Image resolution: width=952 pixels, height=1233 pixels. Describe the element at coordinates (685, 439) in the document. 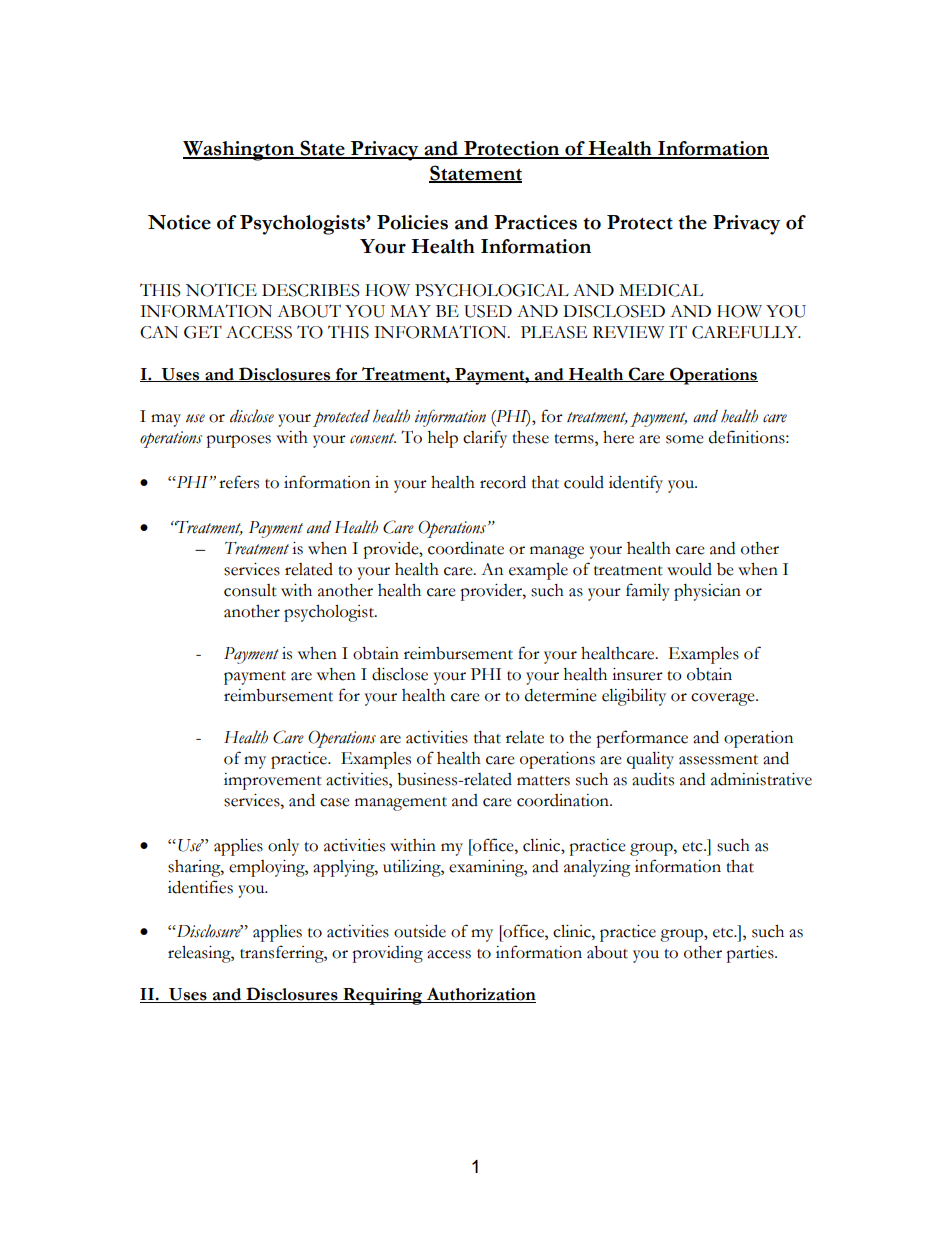

I see `some` at that location.
